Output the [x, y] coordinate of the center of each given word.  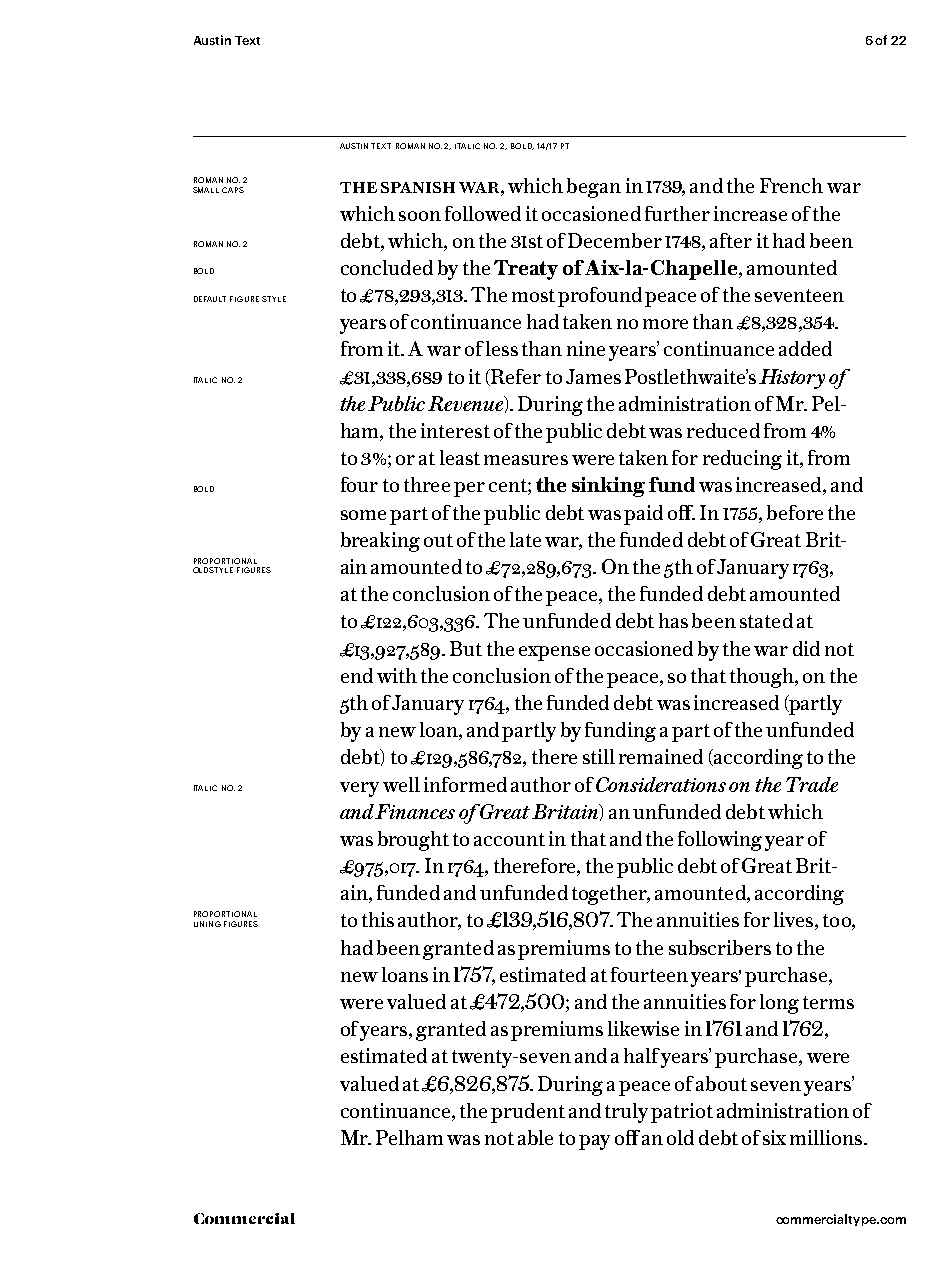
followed [483, 213]
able [535, 1137]
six [774, 1137]
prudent [528, 1113]
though [763, 678]
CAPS [233, 190]
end [357, 675]
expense [554, 653]
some [363, 515]
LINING [207, 924]
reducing [742, 460]
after [731, 240]
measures [526, 460]
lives [795, 921]
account [509, 839]
